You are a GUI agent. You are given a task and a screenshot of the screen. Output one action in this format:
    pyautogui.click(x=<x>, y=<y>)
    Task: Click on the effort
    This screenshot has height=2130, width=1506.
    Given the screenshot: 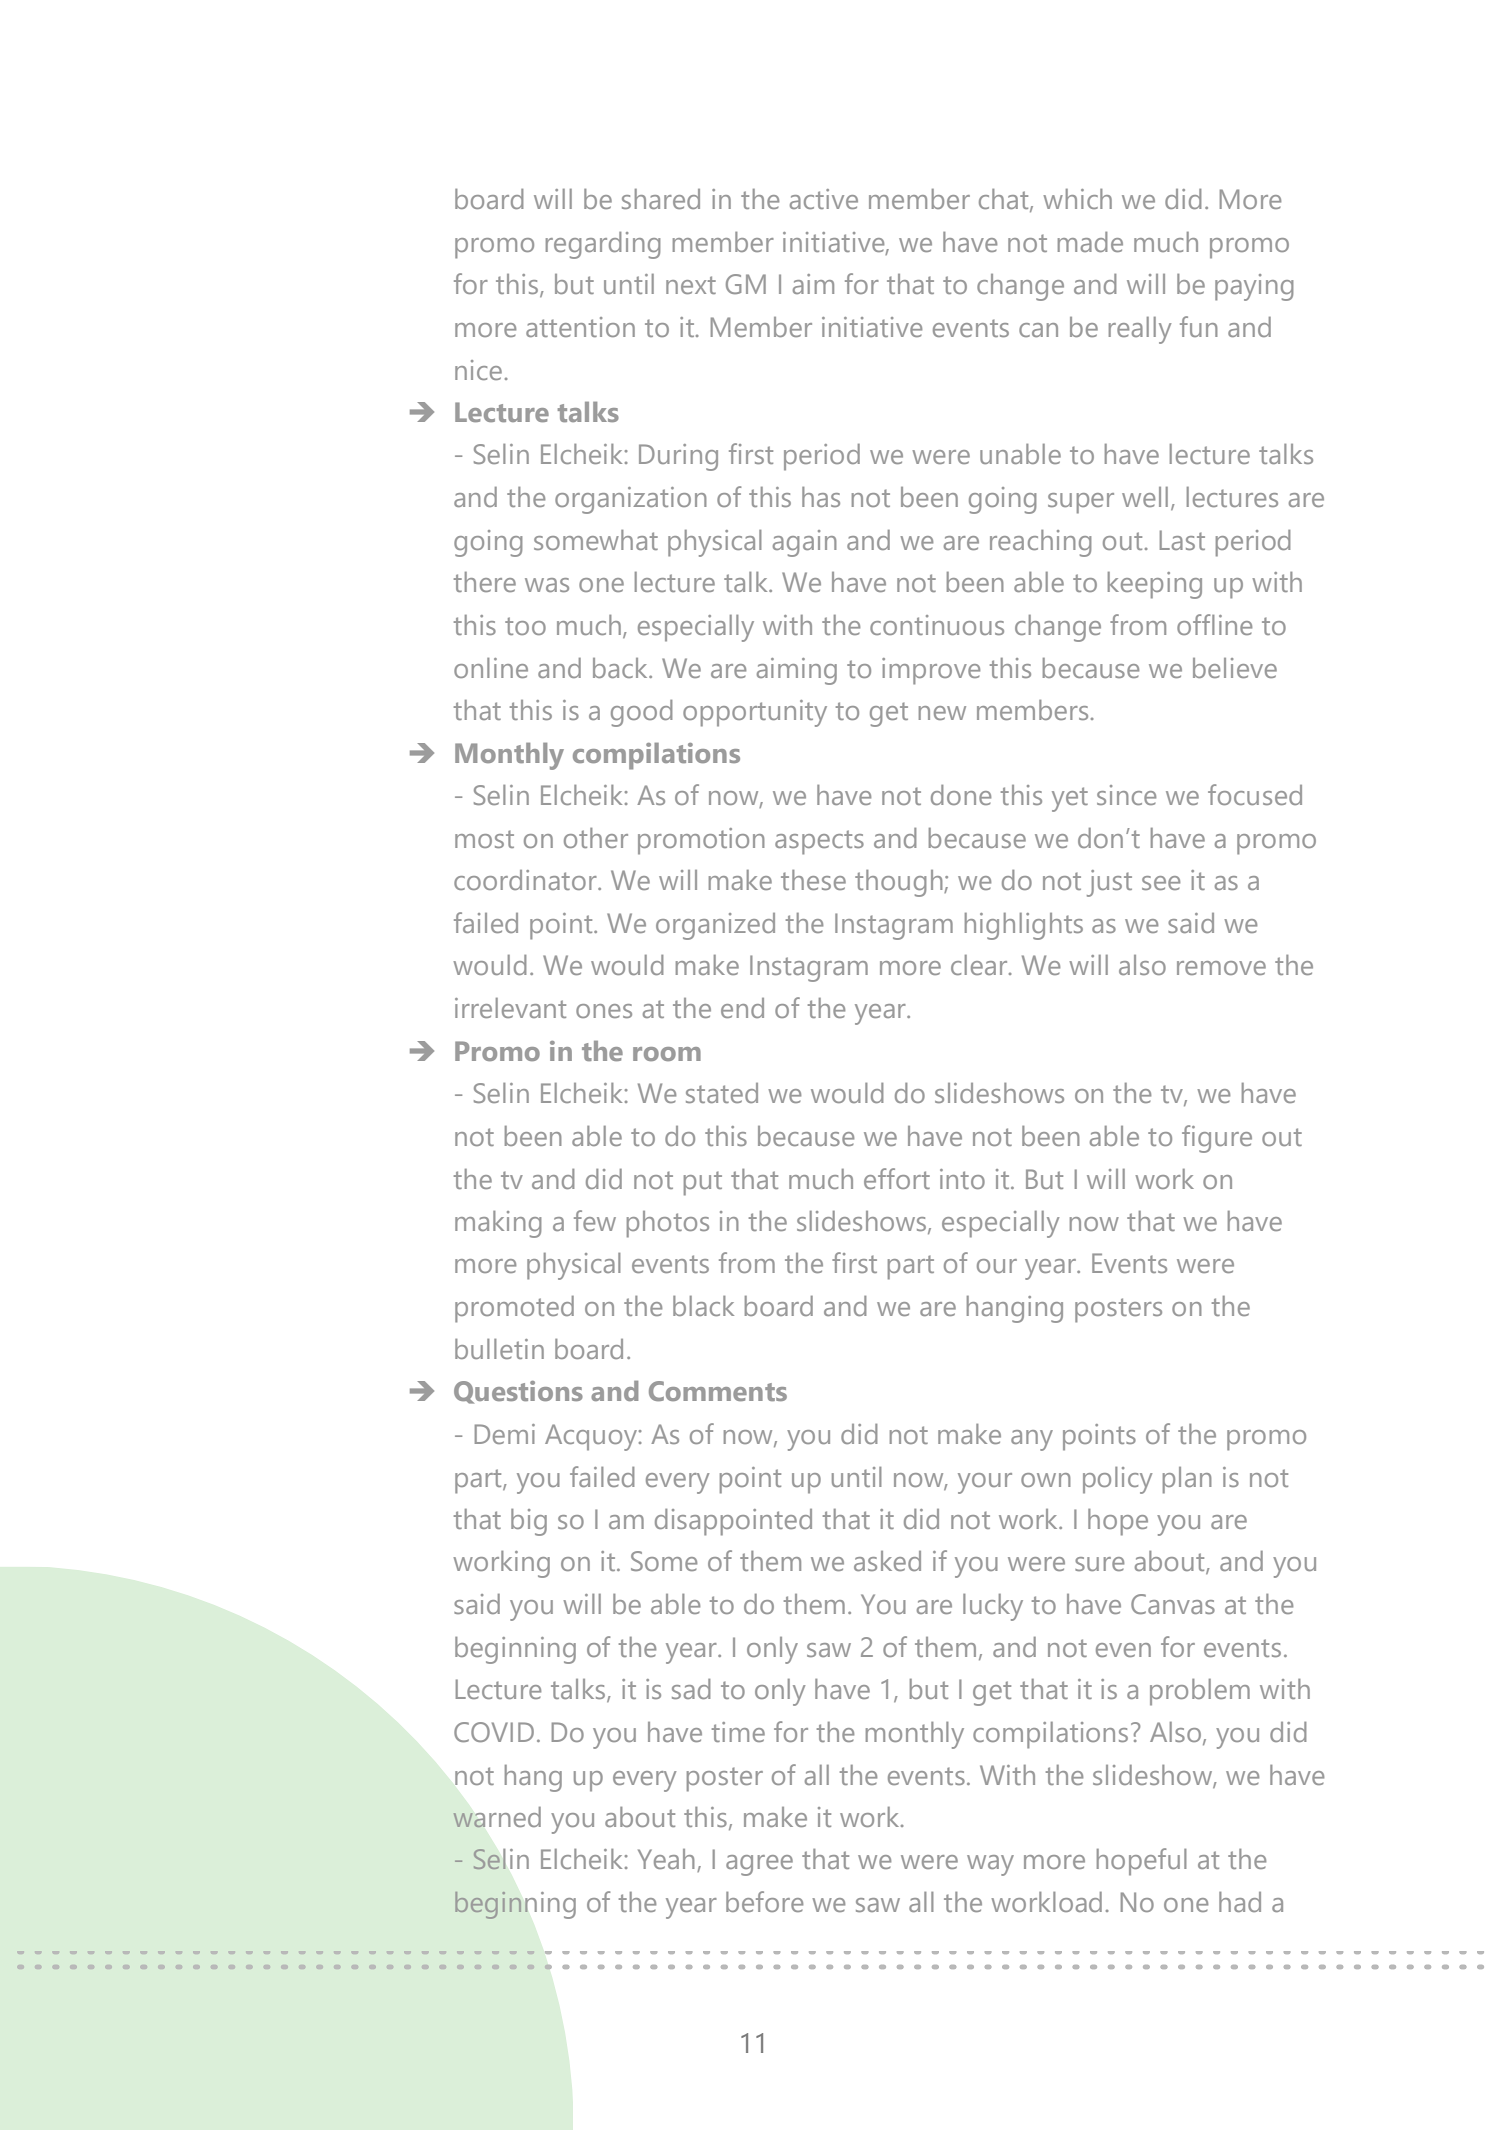 What is the action you would take?
    pyautogui.click(x=897, y=1178)
